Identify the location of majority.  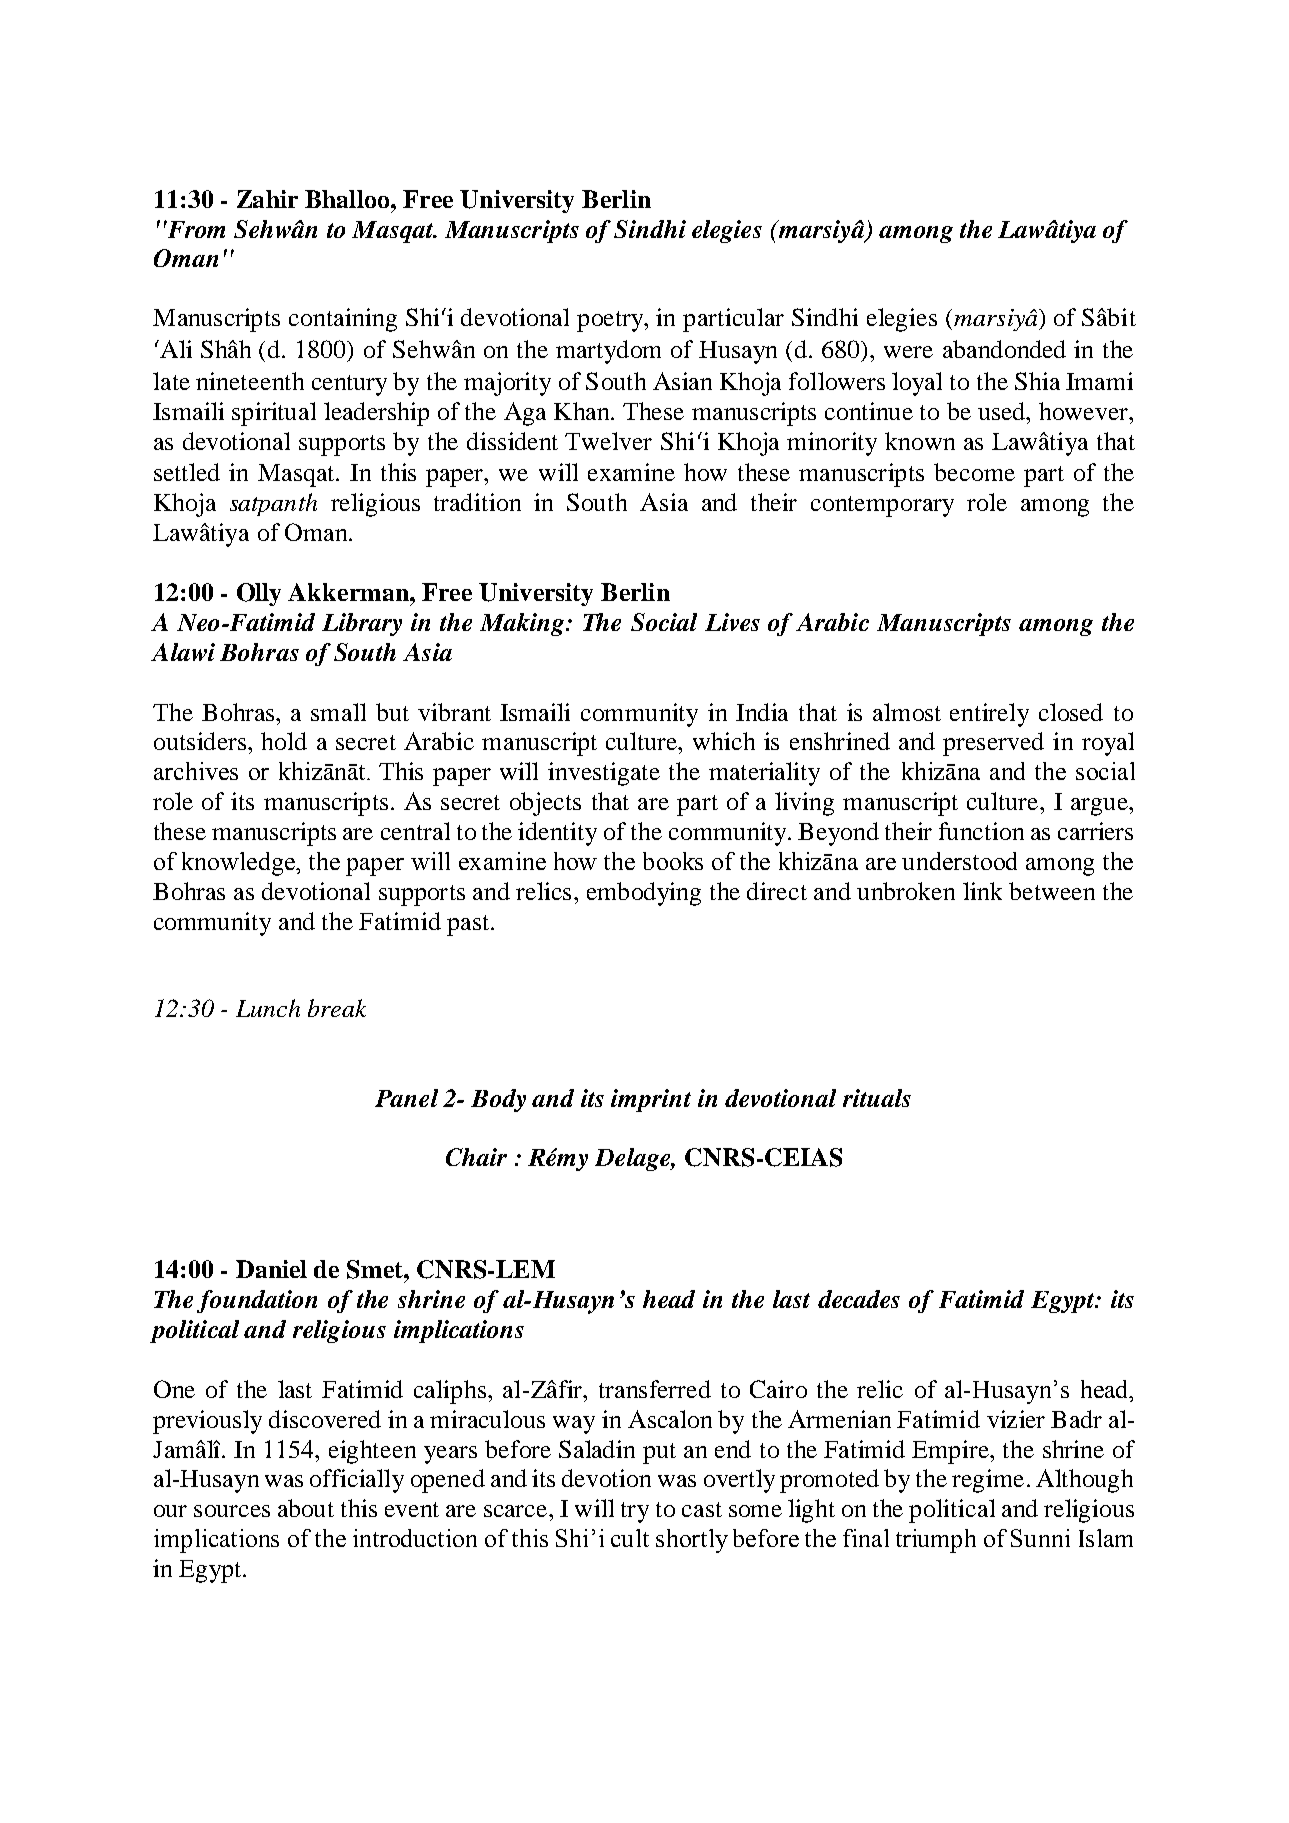
(507, 384).
